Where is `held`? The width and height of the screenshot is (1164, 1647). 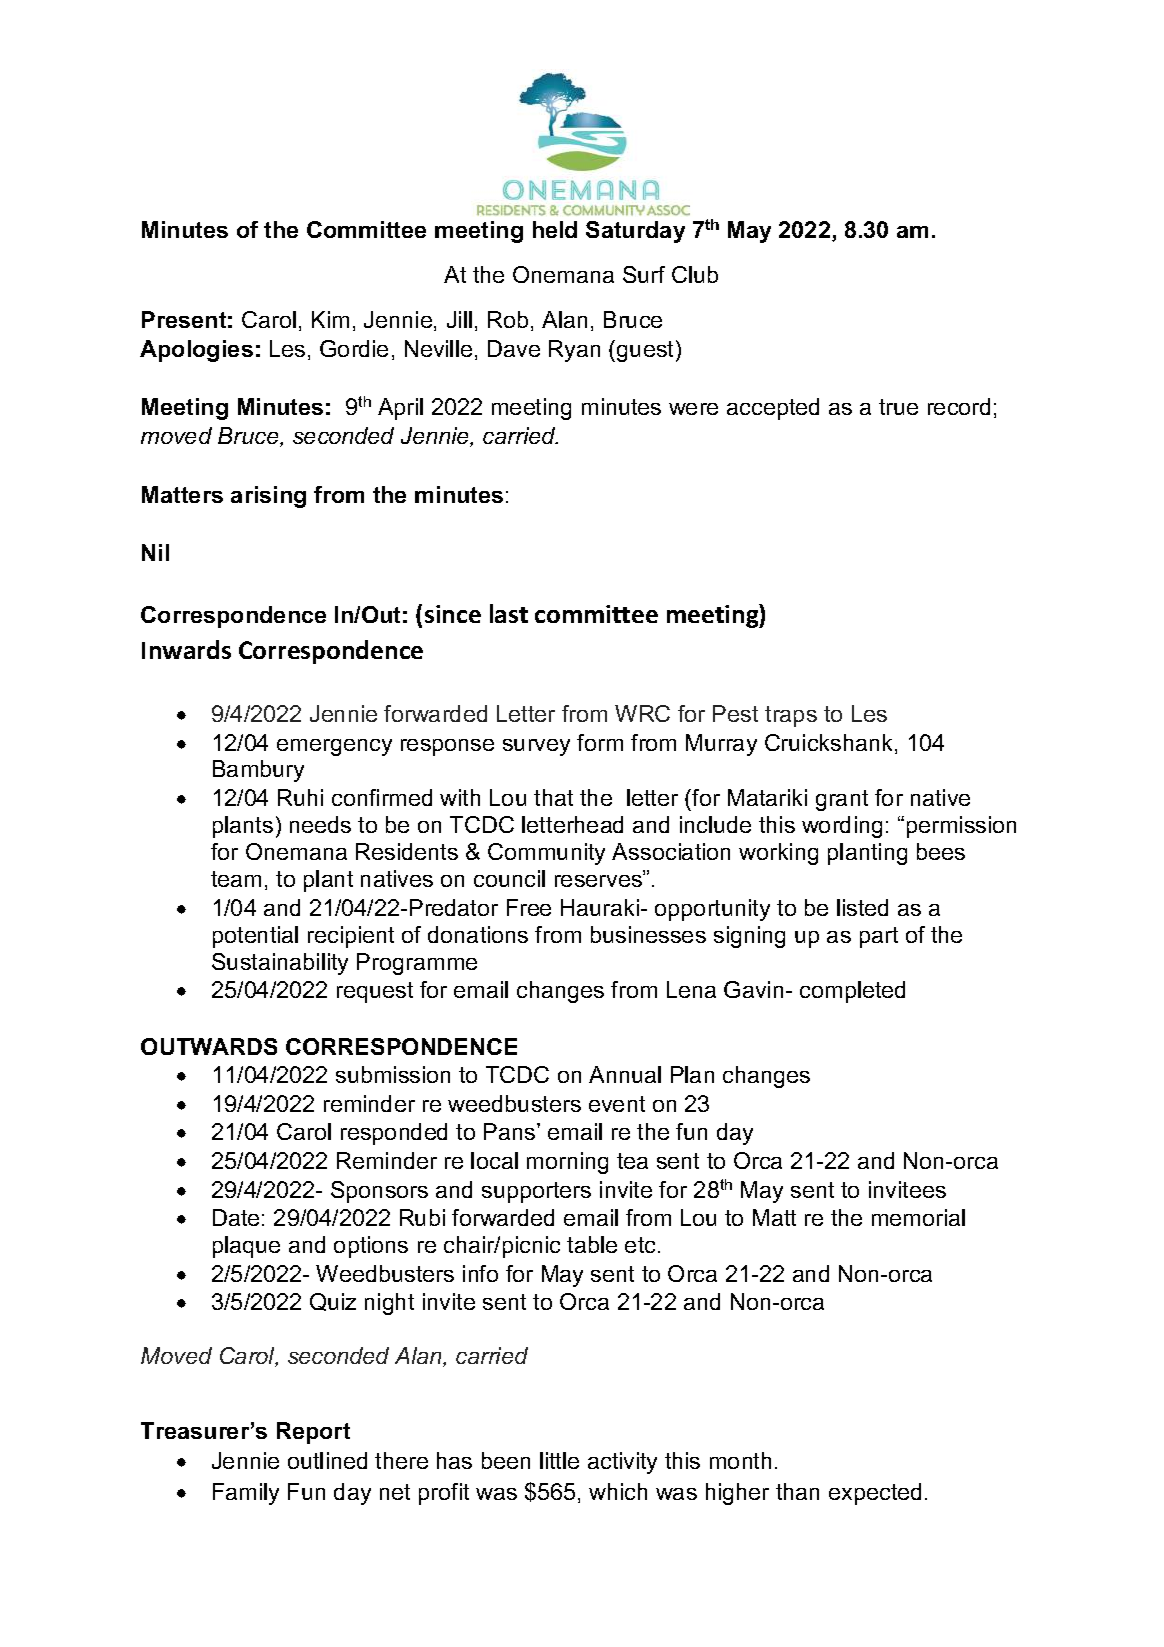
held is located at coordinates (555, 229).
